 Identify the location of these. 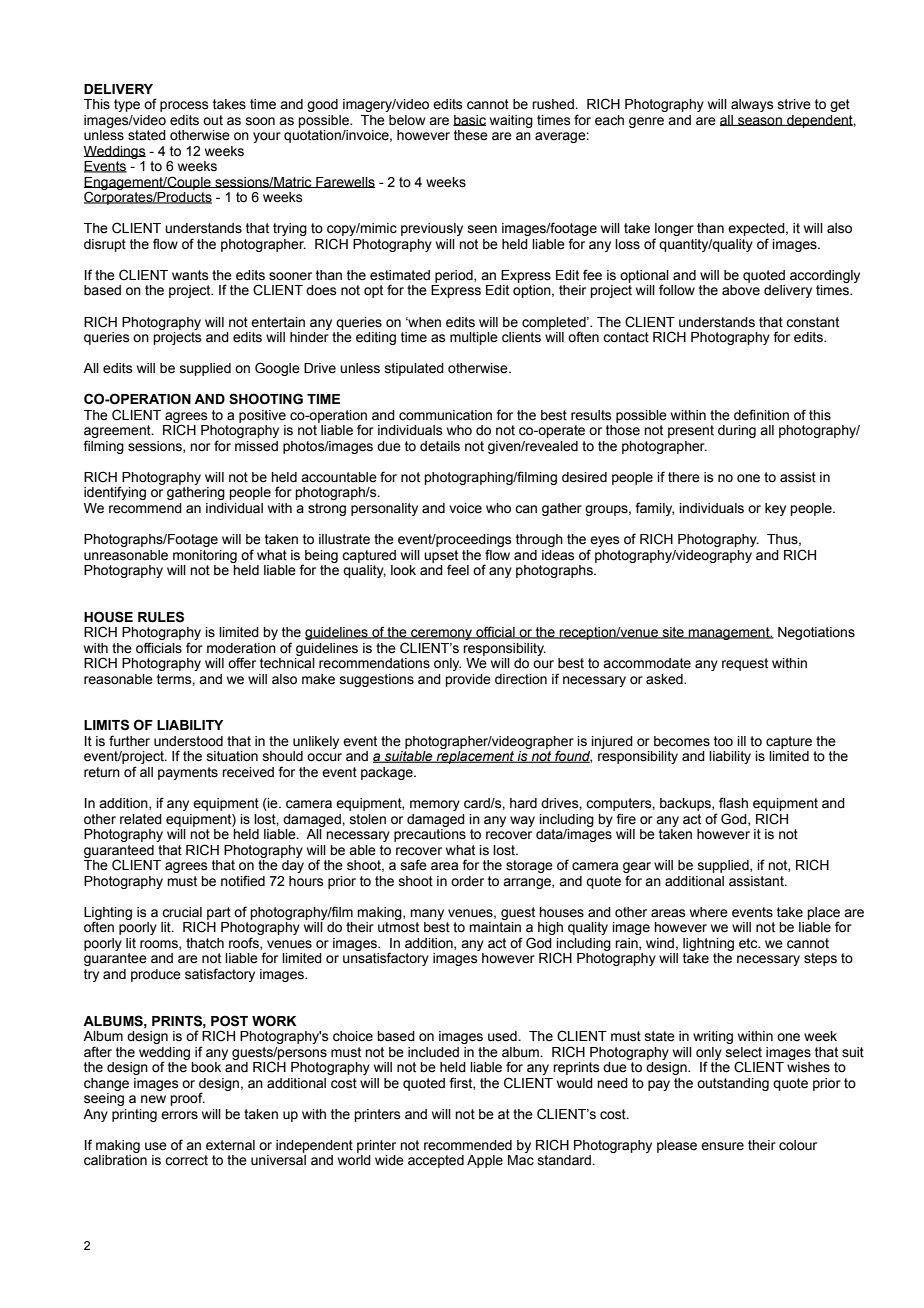
(471, 135).
